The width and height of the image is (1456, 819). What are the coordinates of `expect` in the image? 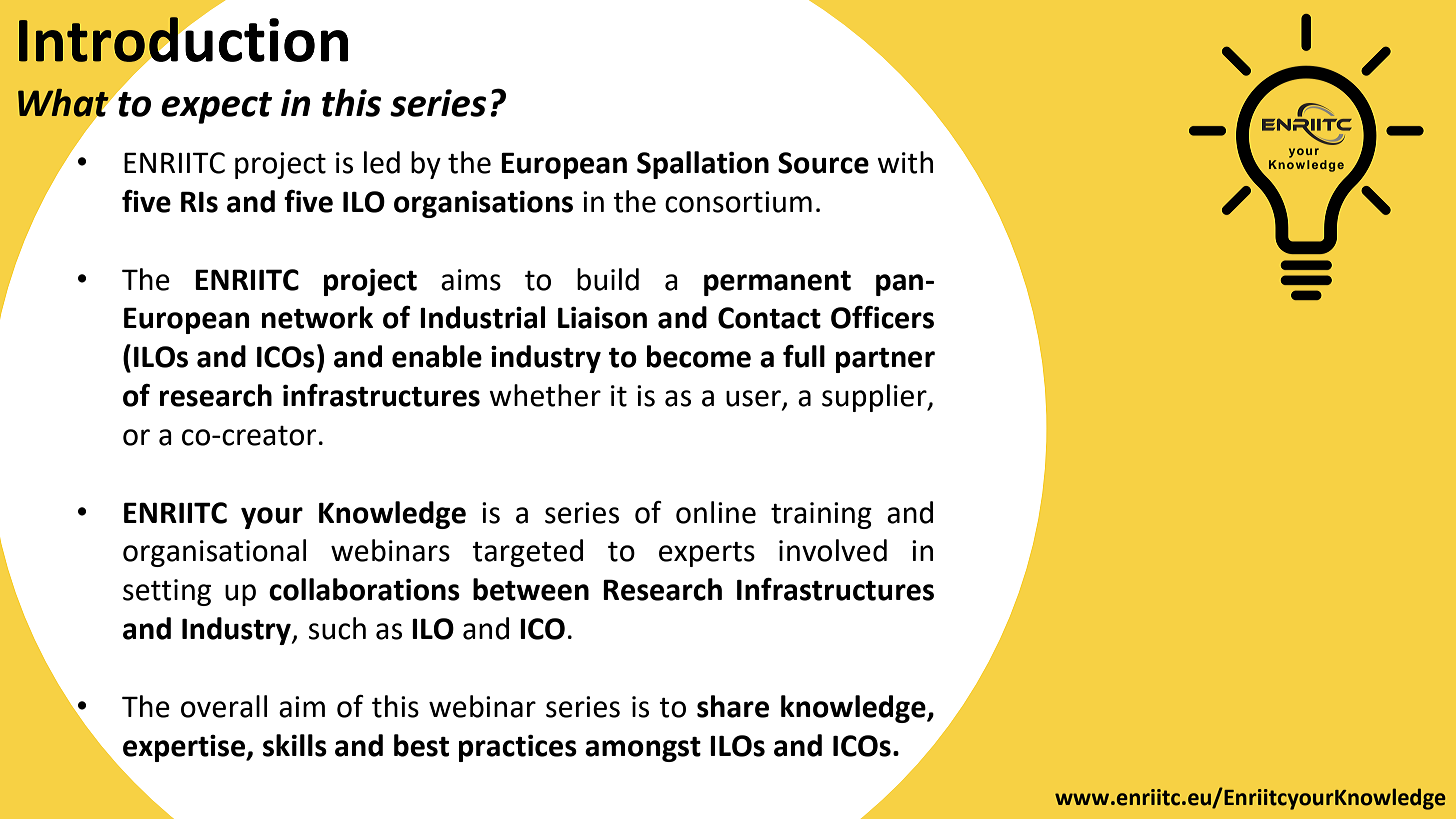 It's located at (216, 108).
